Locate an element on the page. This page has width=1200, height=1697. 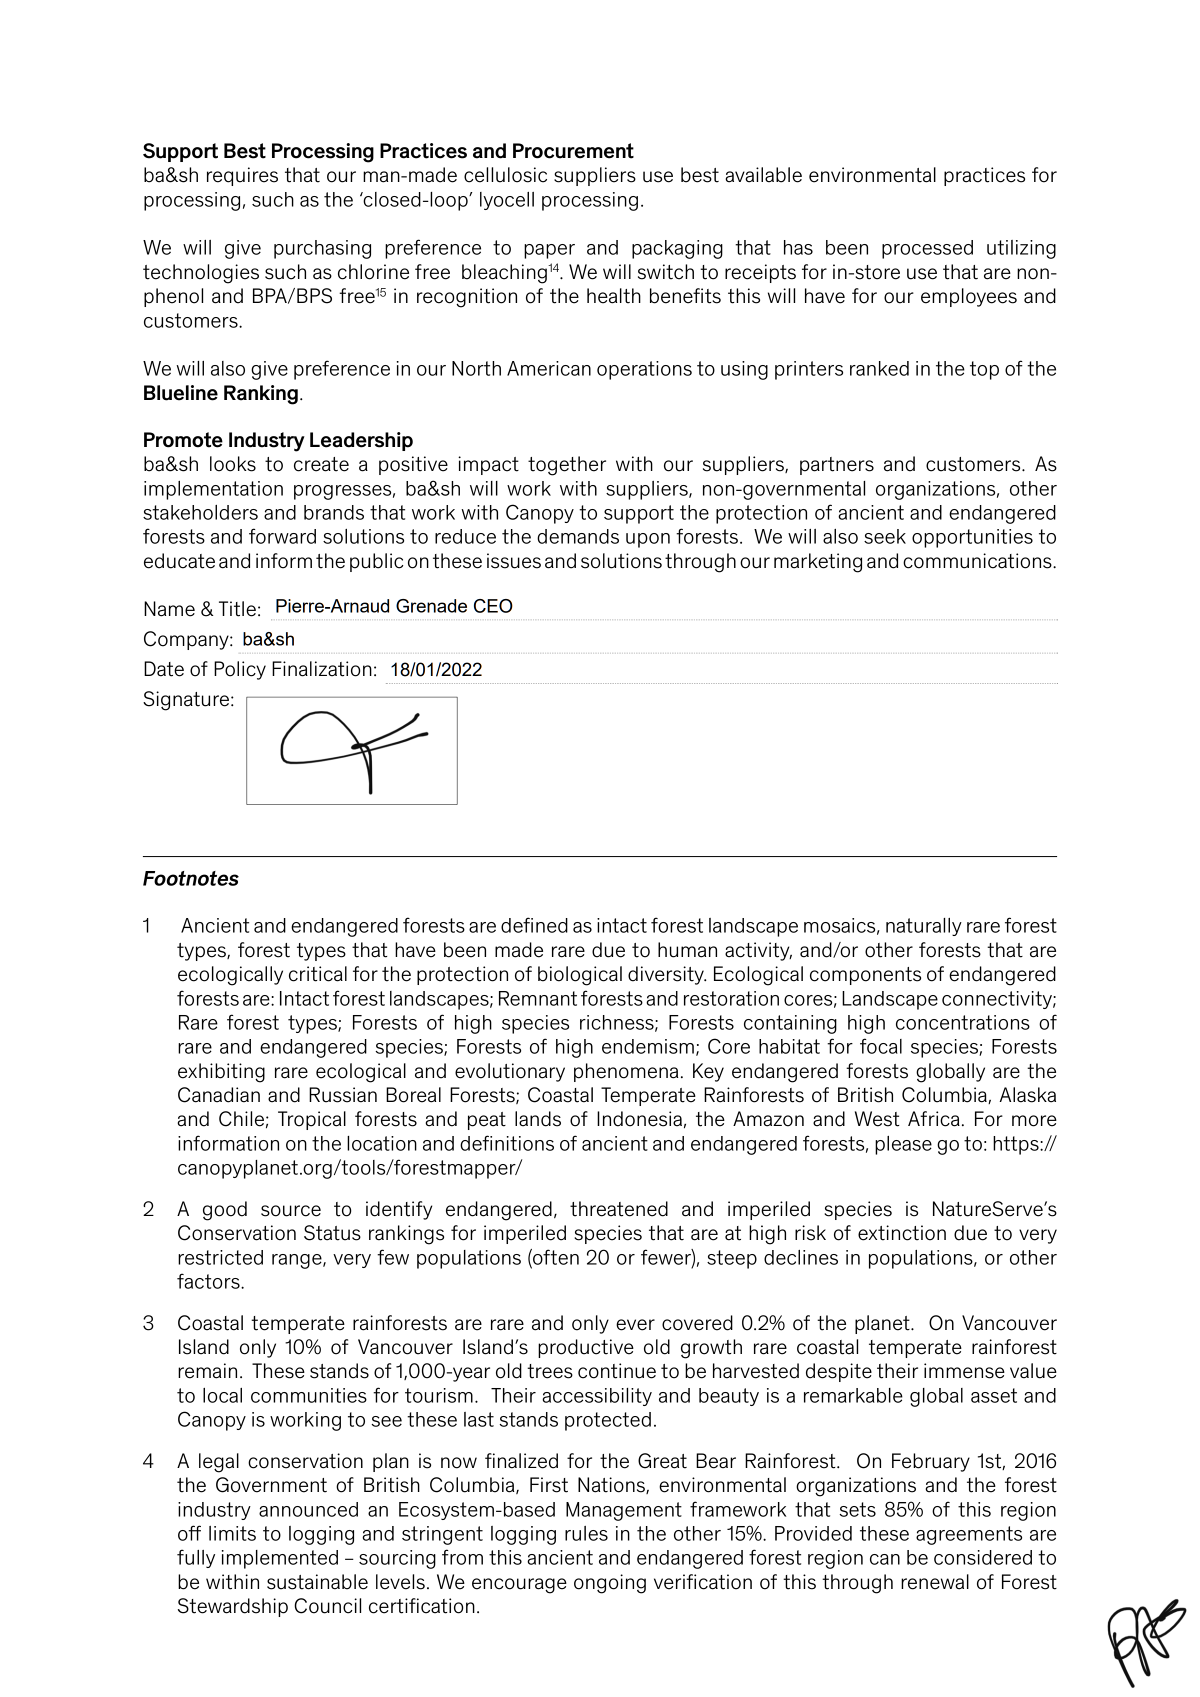
processed is located at coordinates (927, 249).
